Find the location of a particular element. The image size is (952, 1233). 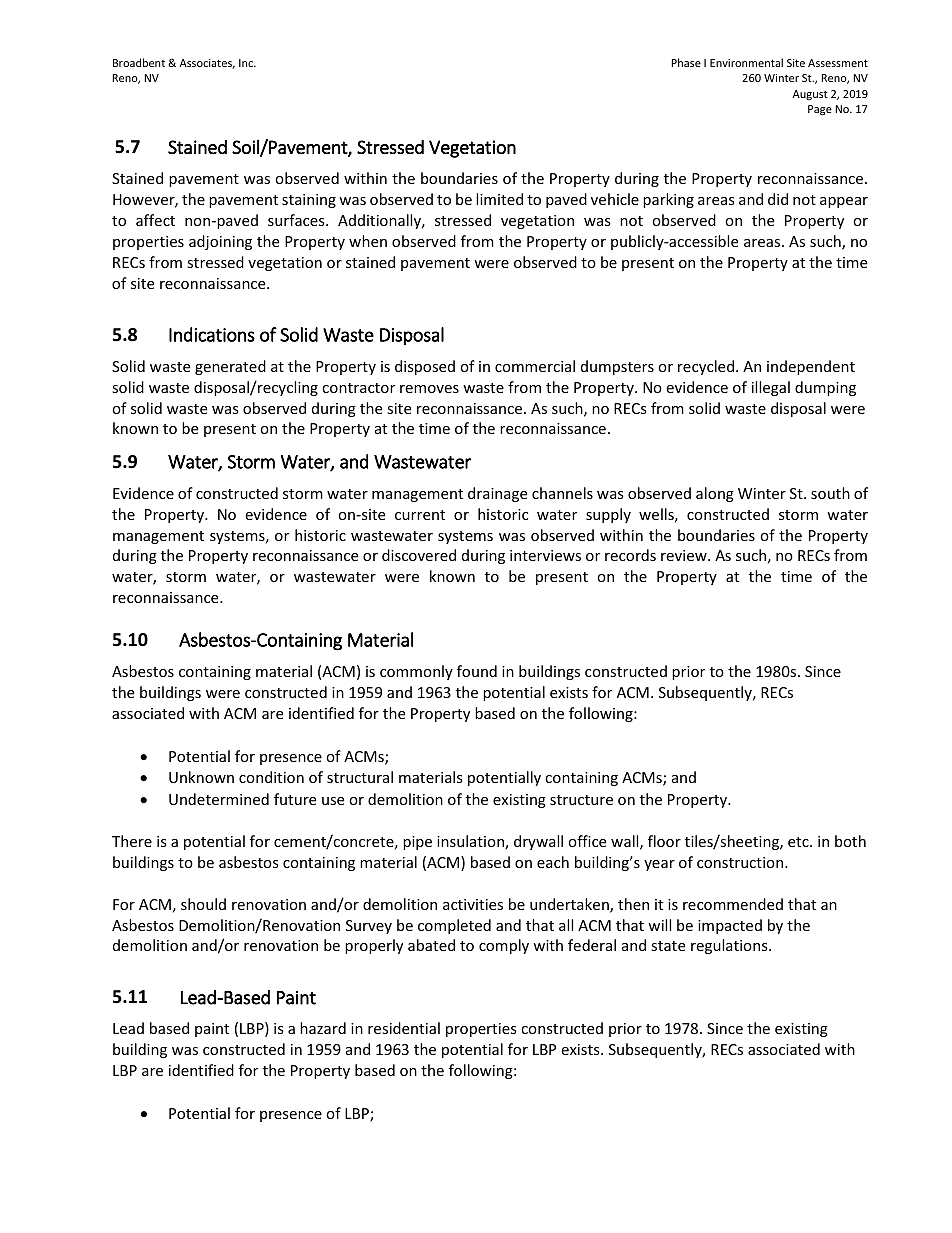

staining is located at coordinates (309, 201).
